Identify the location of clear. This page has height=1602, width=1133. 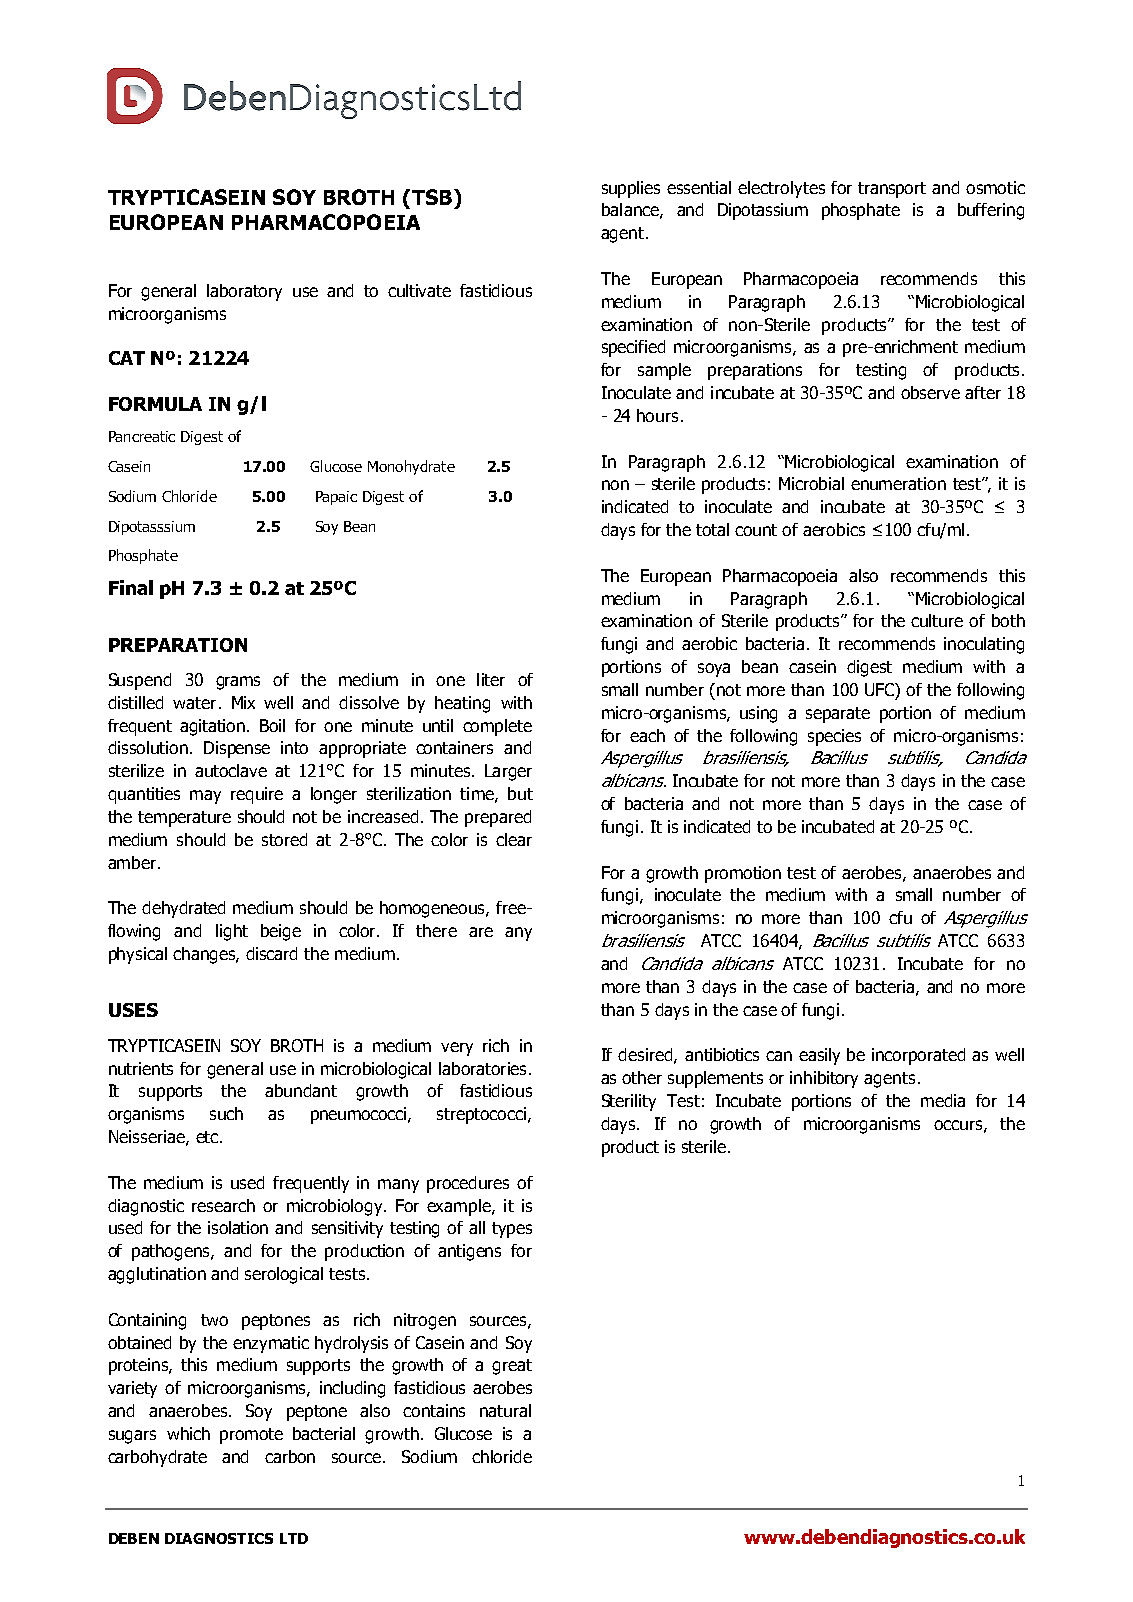
(514, 839).
